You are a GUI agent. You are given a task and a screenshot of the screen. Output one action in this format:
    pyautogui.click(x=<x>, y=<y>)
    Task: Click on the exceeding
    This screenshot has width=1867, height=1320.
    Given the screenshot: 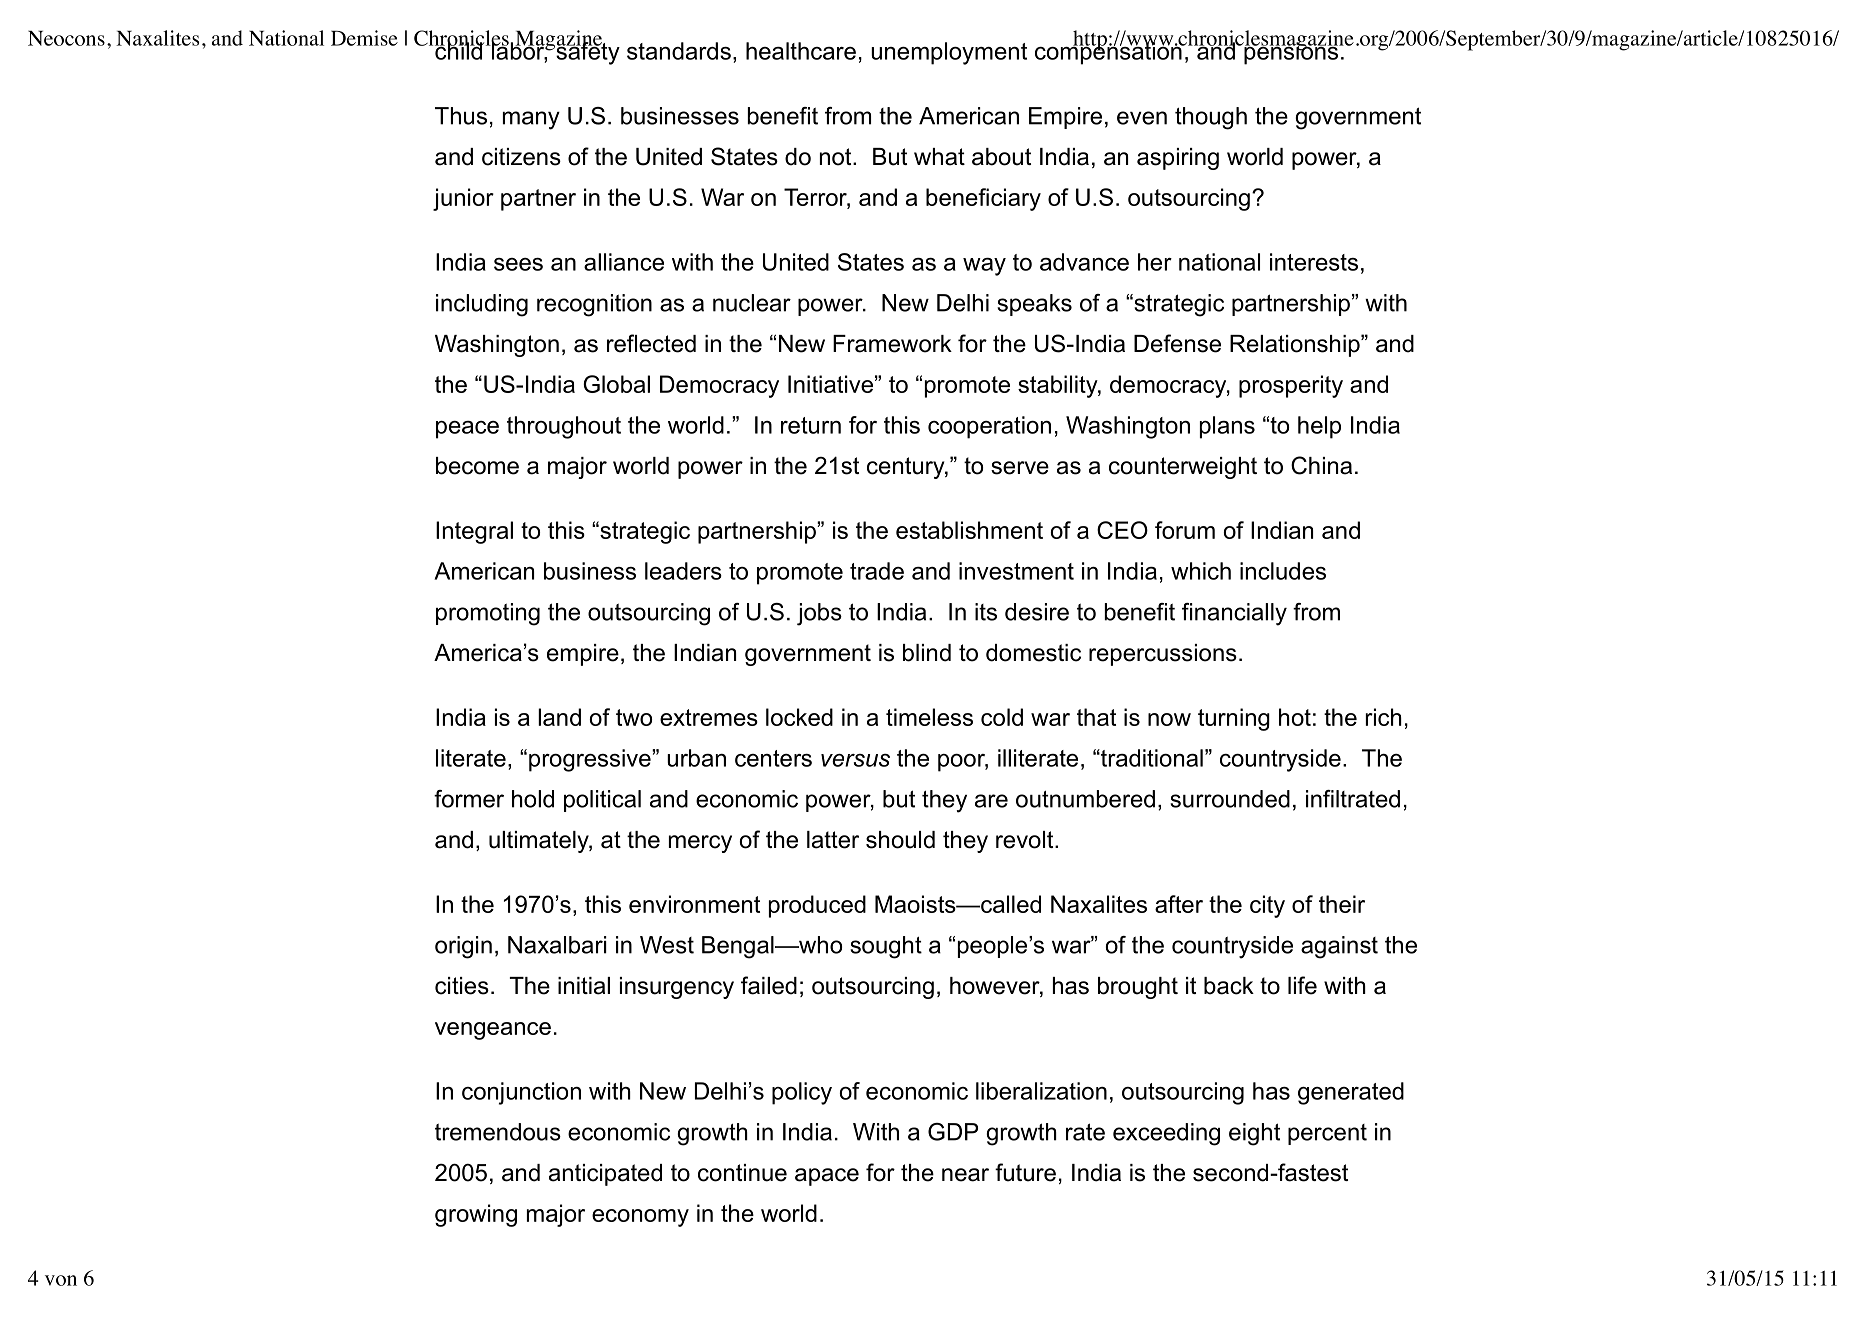 What is the action you would take?
    pyautogui.click(x=1166, y=1134)
